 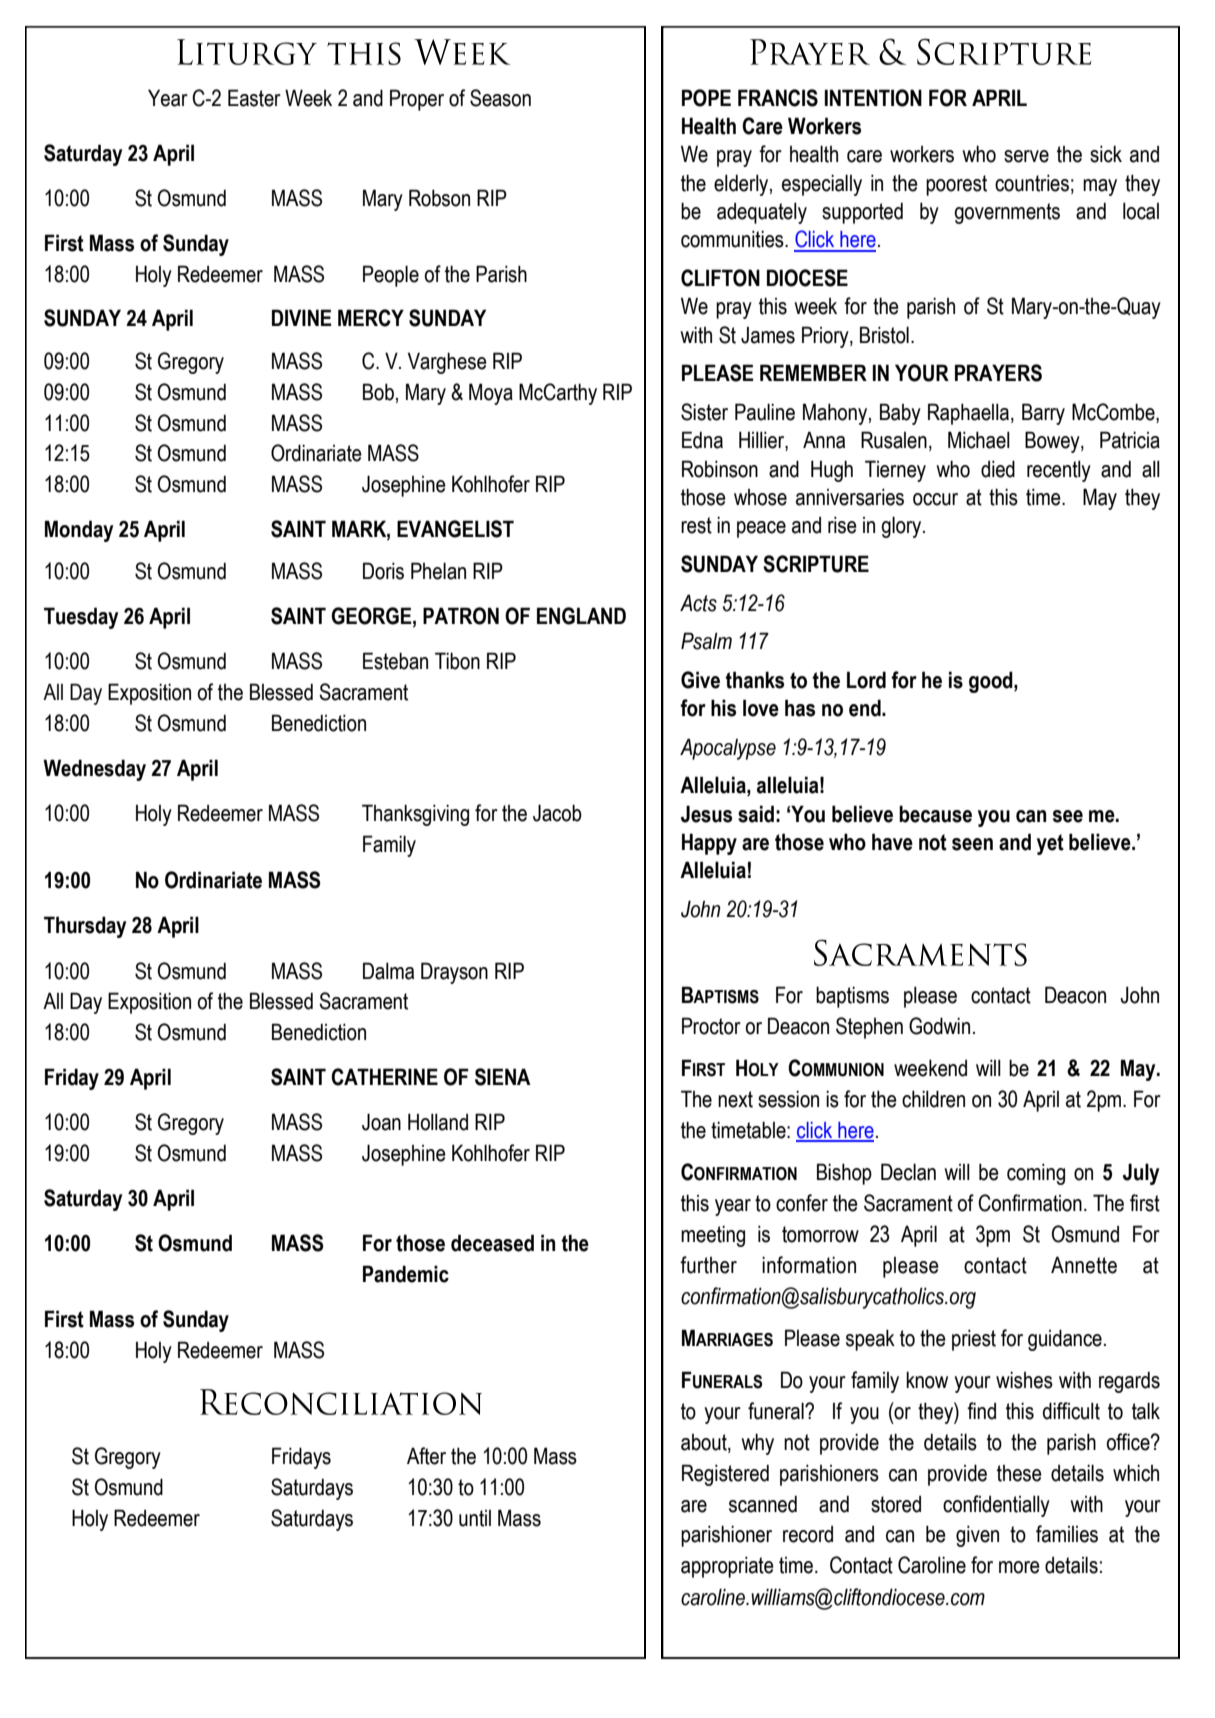 I want to click on Easter, so click(x=254, y=98).
